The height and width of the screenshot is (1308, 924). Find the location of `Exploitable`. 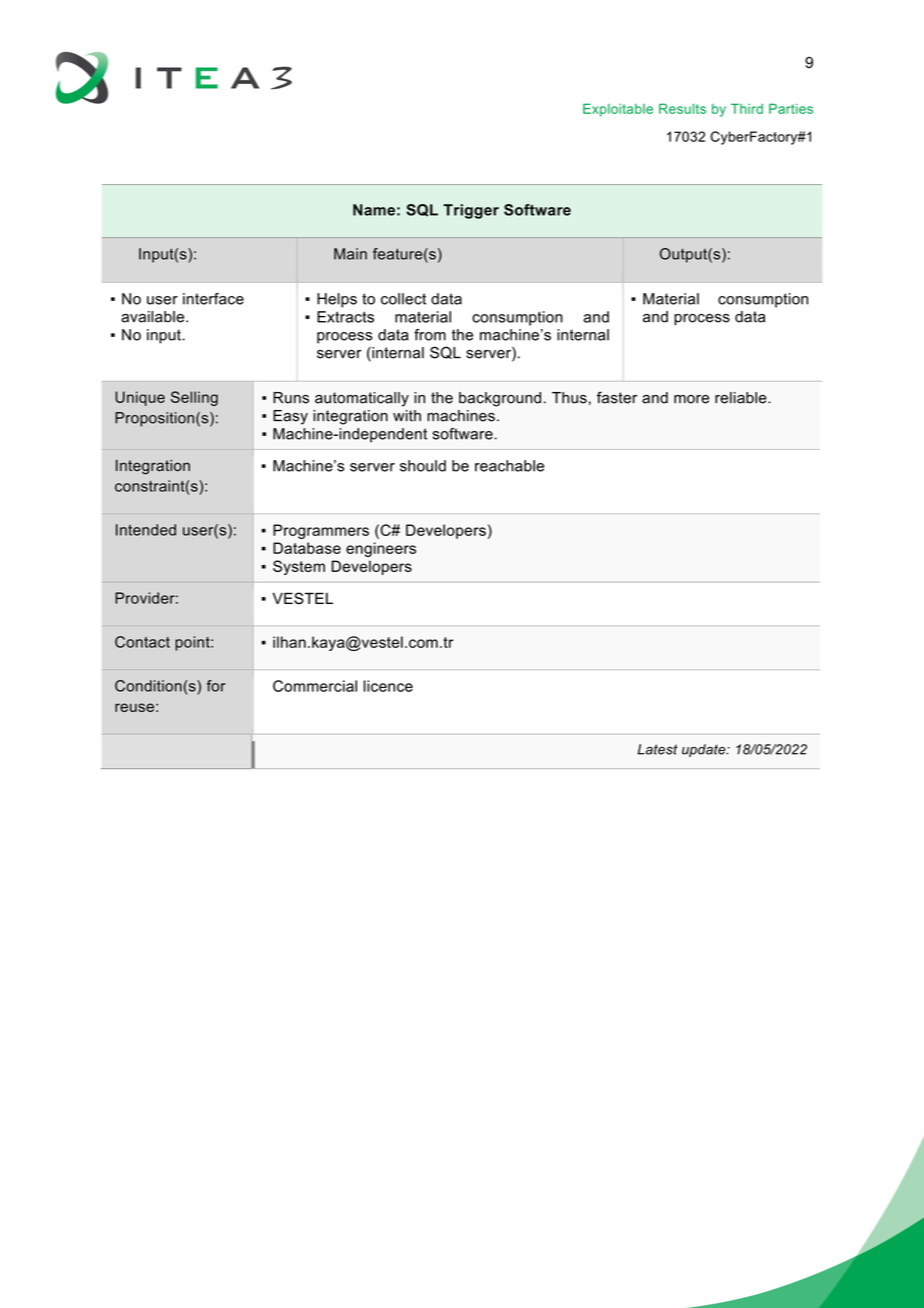

Exploitable is located at coordinates (618, 110).
